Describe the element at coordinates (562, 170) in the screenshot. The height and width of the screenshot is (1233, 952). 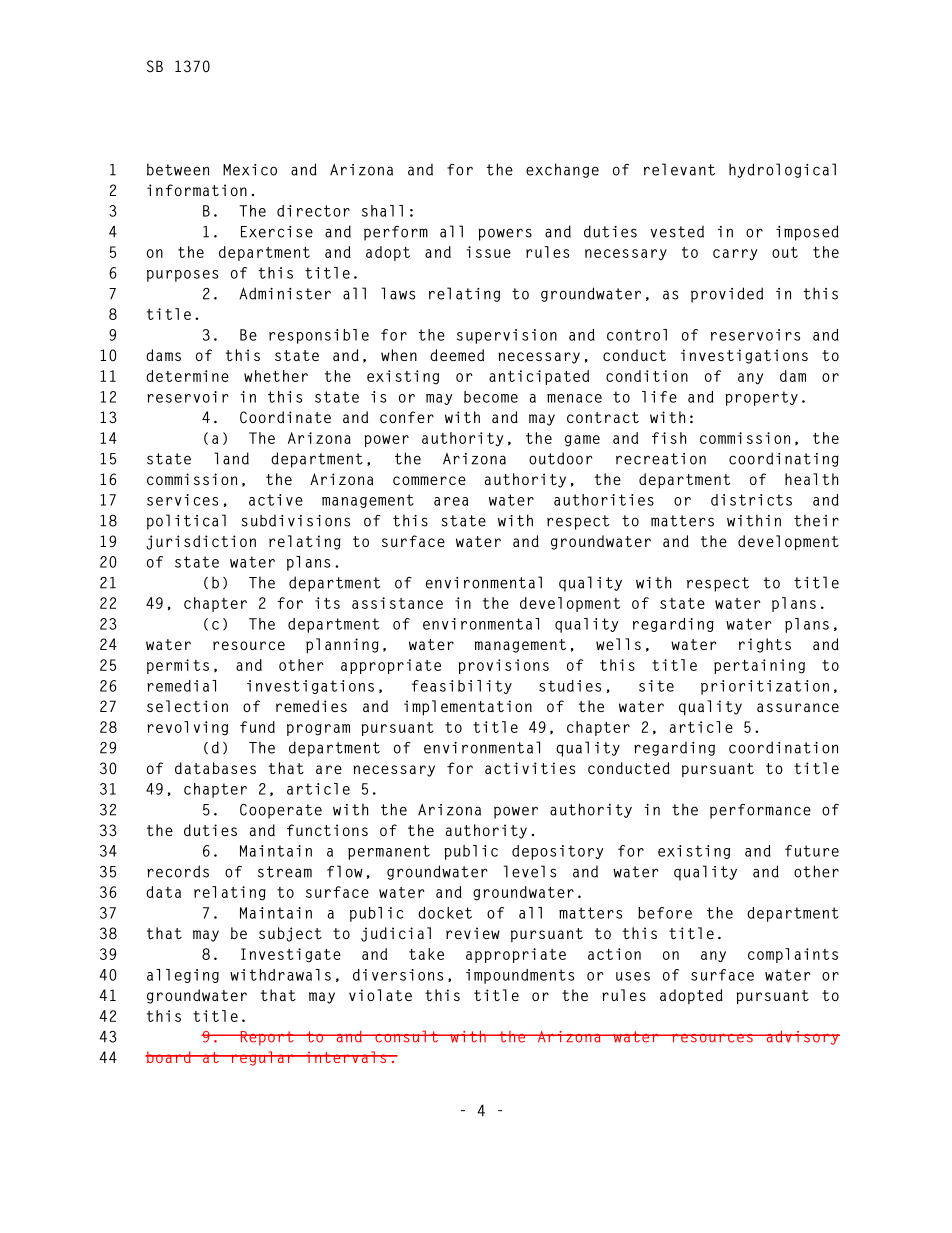
I see `exchange` at that location.
